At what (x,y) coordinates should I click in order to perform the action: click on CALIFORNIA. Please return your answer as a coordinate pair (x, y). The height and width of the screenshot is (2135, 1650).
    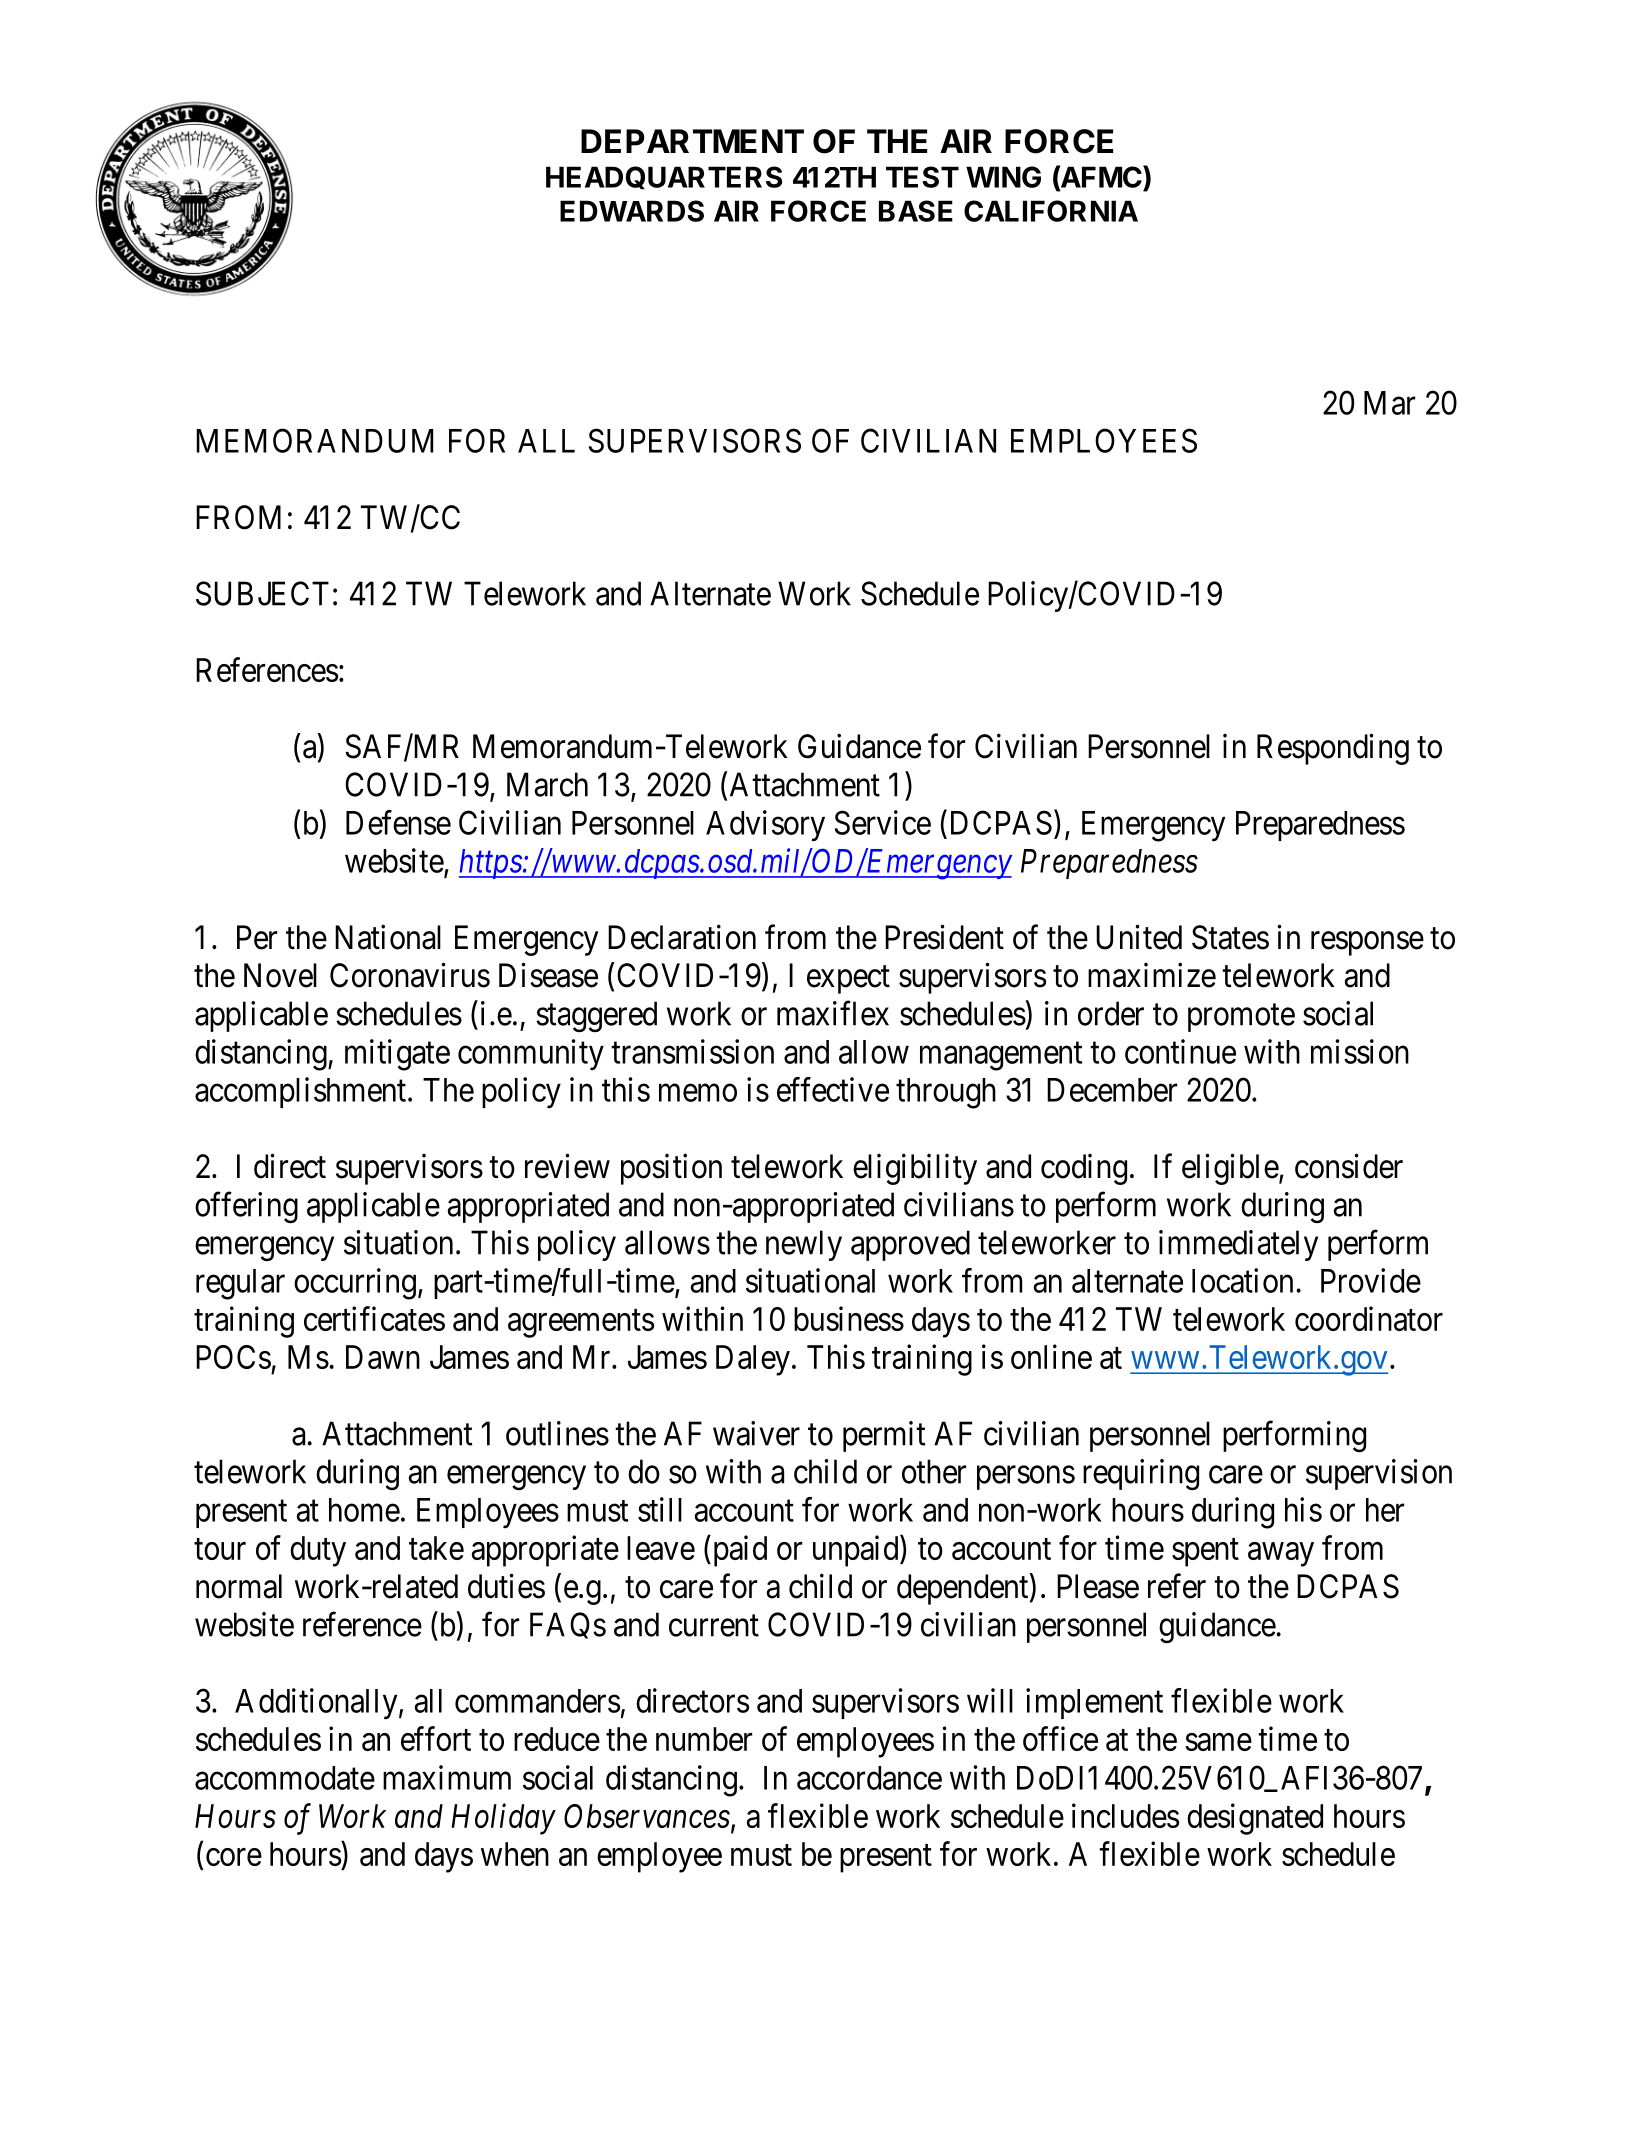
    Looking at the image, I should click on (1051, 211).
